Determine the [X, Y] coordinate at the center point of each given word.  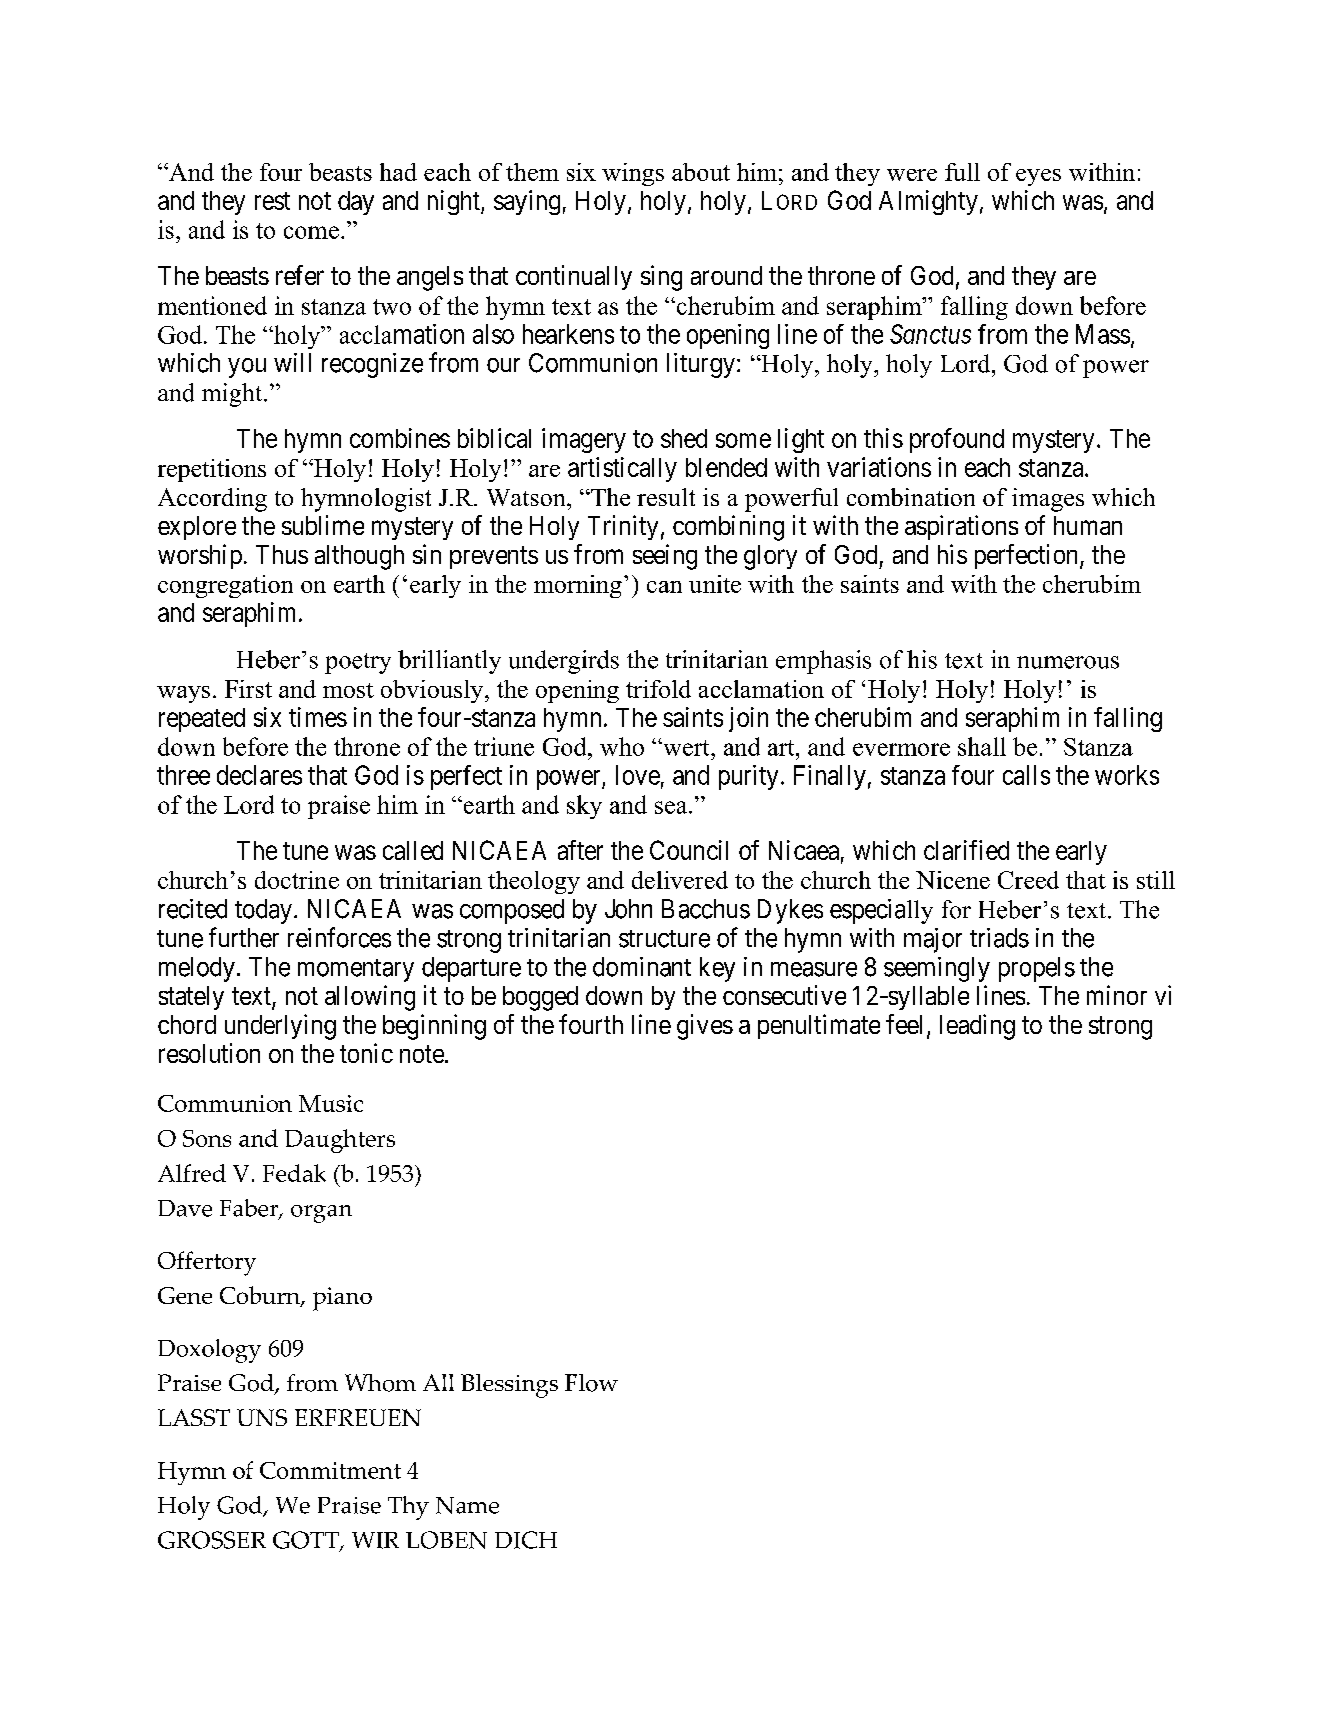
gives [705, 1027]
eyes [1038, 177]
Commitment [330, 1470]
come [311, 232]
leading [977, 1027]
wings [633, 174]
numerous [1068, 662]
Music [331, 1103]
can [664, 587]
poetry [358, 663]
